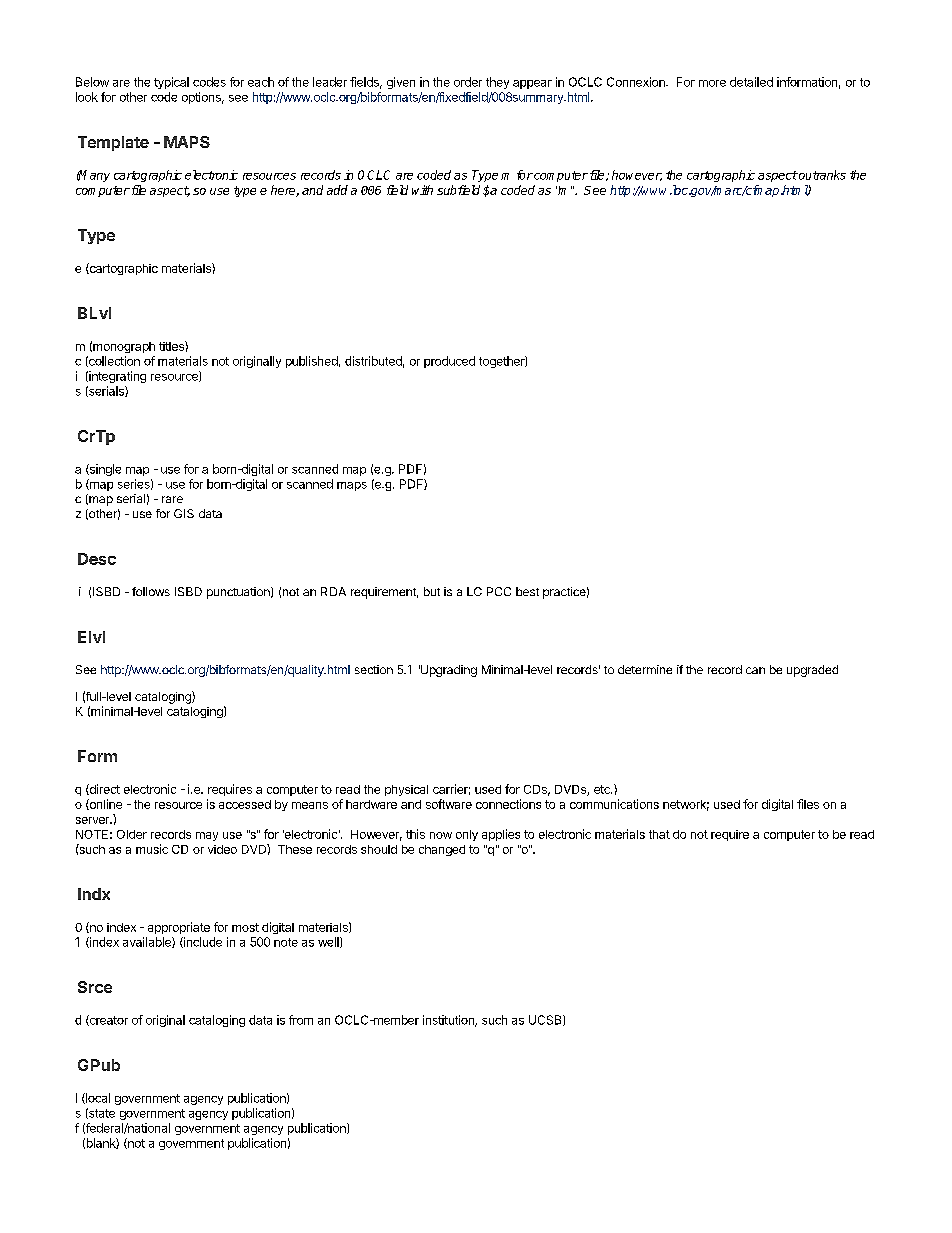 Image resolution: width=952 pixels, height=1233 pixels. I want to click on more, so click(712, 83).
